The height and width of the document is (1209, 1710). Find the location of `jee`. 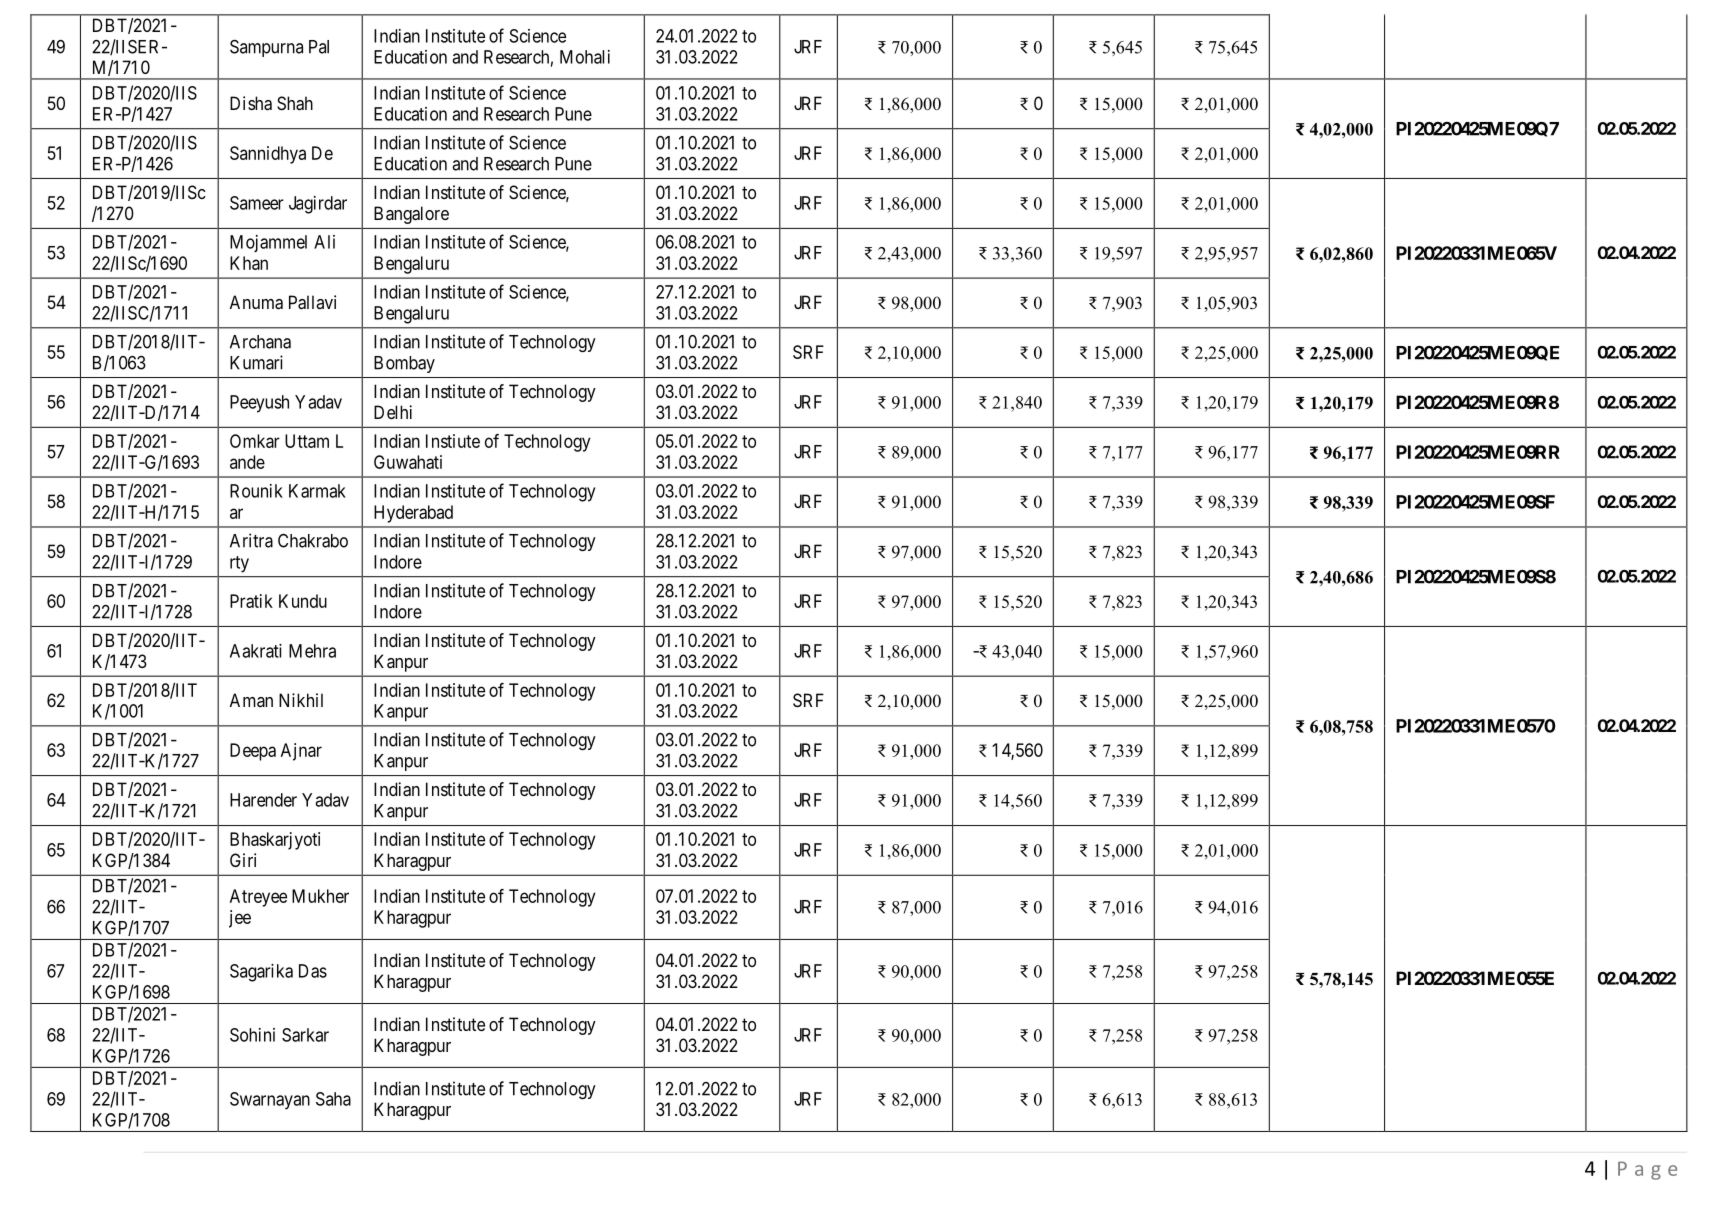

jee is located at coordinates (240, 919).
